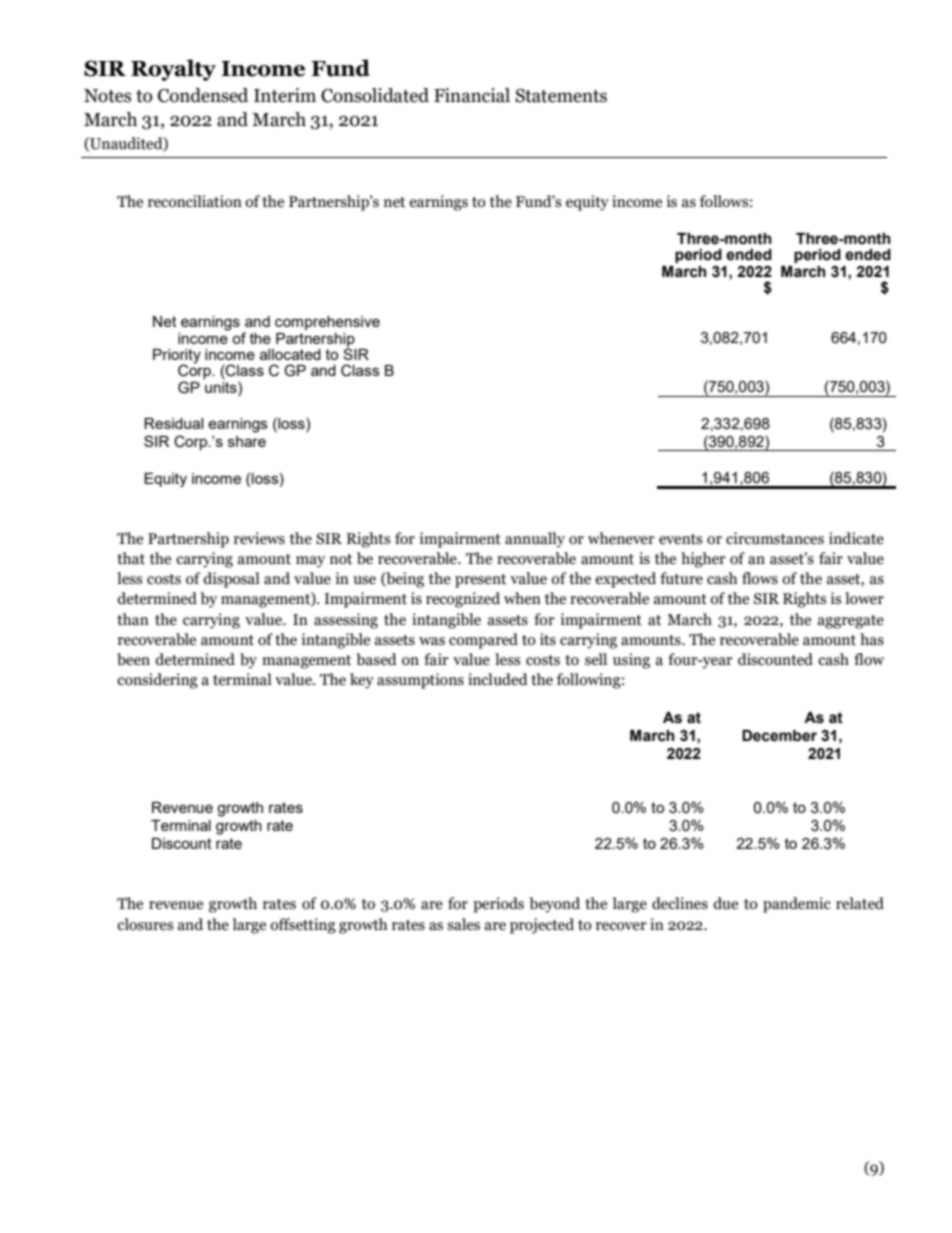  I want to click on closures, so click(145, 924).
